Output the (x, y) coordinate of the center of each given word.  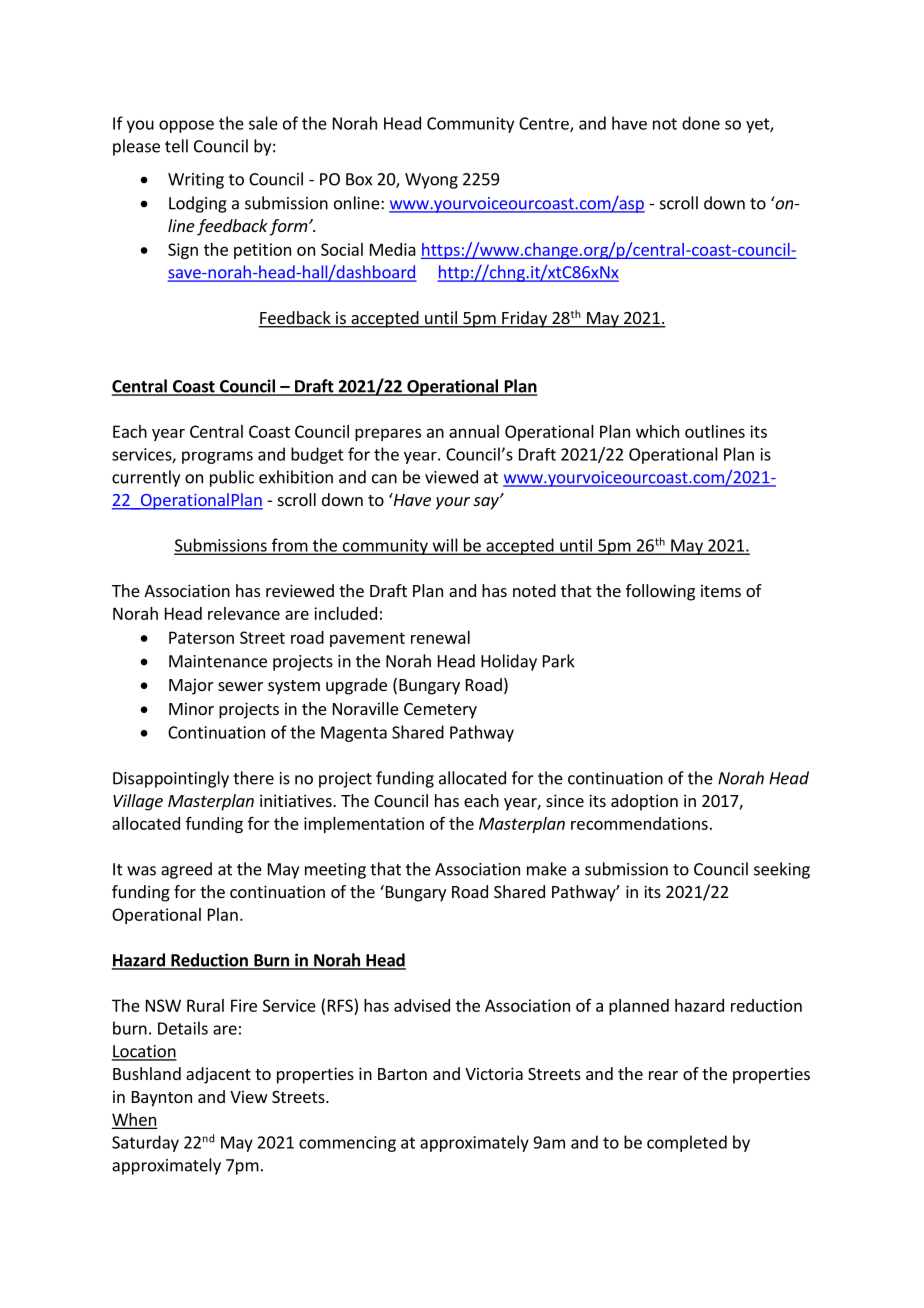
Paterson (201, 637)
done (701, 123)
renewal (440, 637)
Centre (545, 124)
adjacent (218, 1075)
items (721, 590)
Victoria (494, 1073)
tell (176, 146)
